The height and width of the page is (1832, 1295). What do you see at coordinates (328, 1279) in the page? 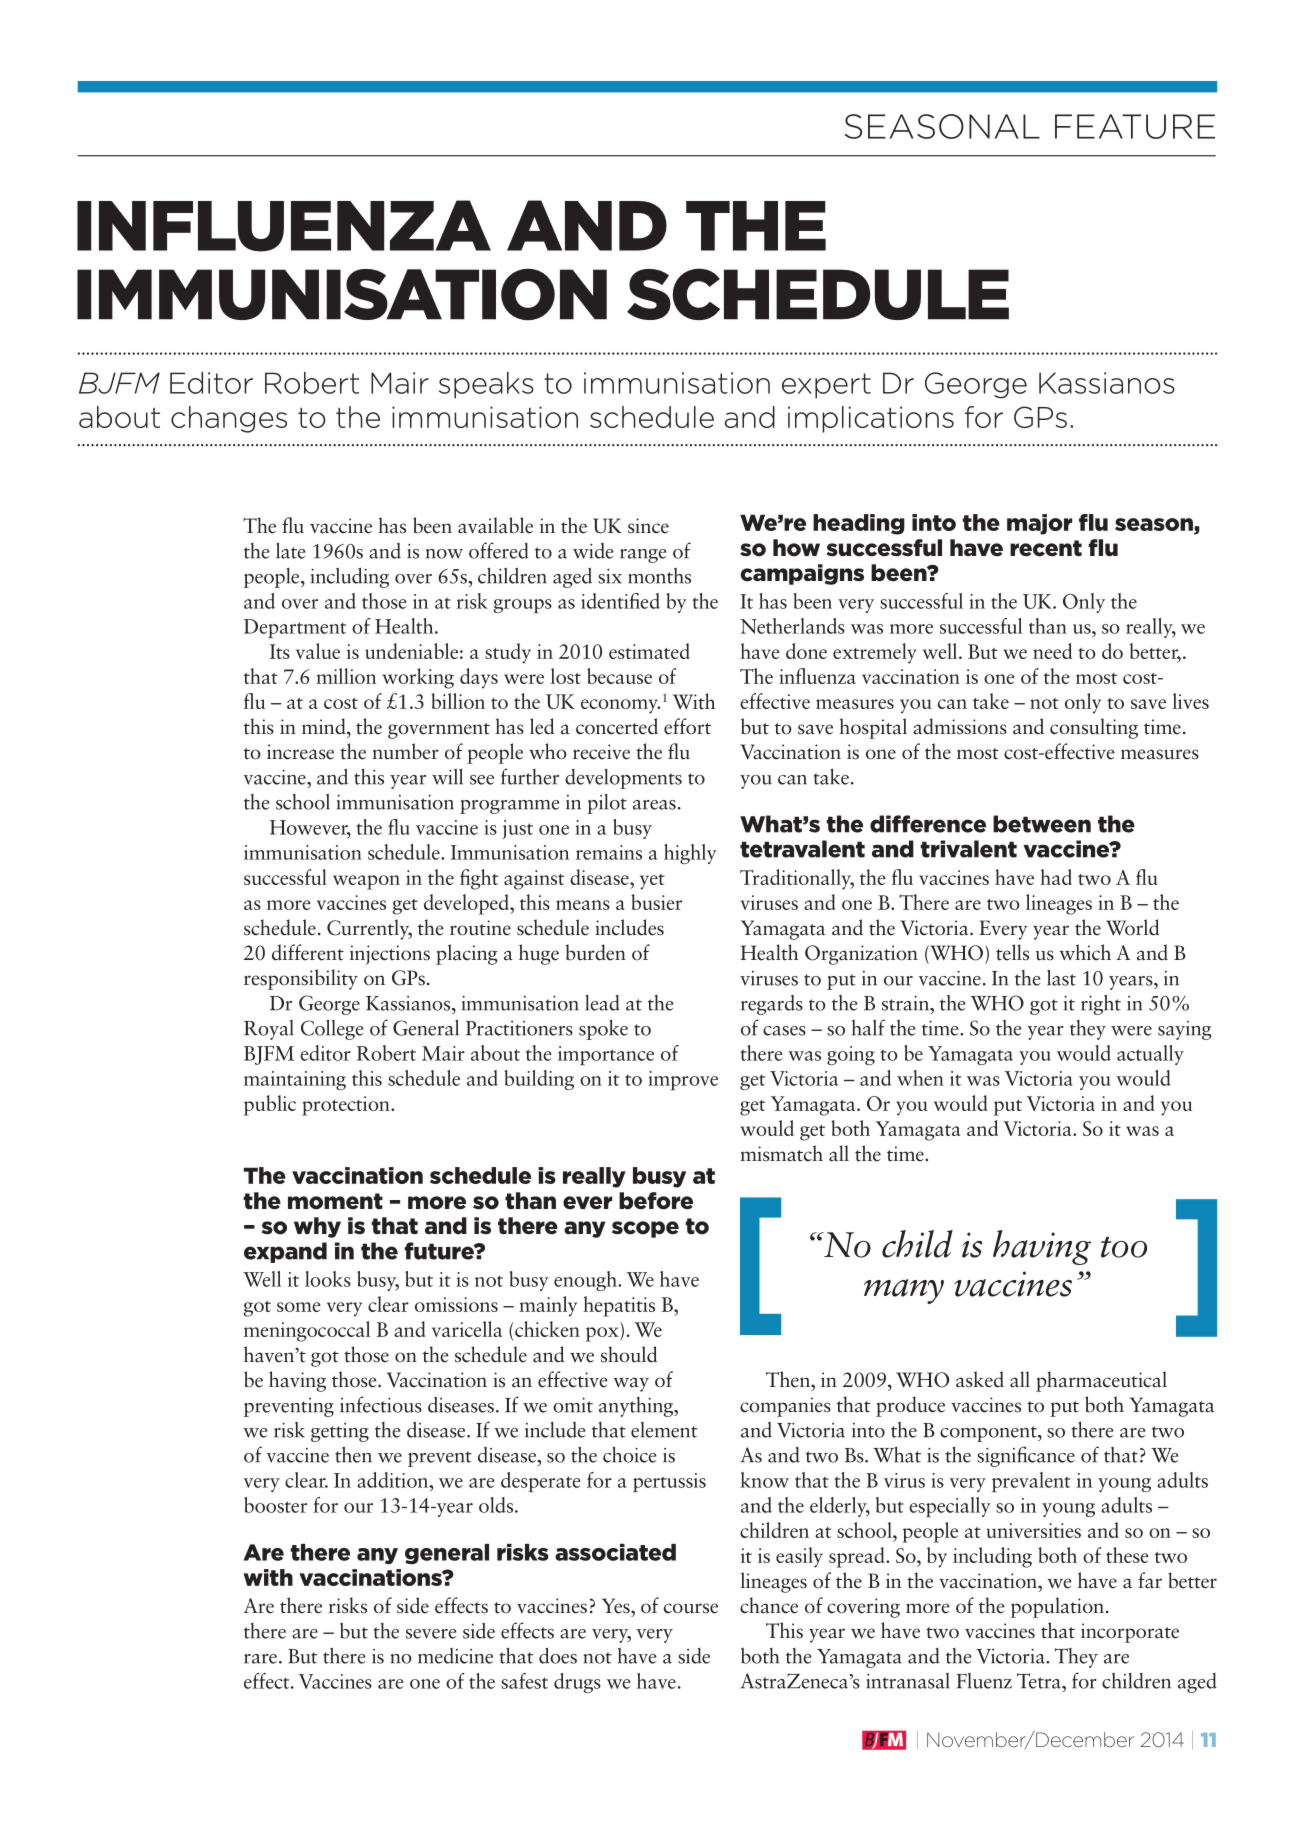
I see `looks` at bounding box center [328, 1279].
